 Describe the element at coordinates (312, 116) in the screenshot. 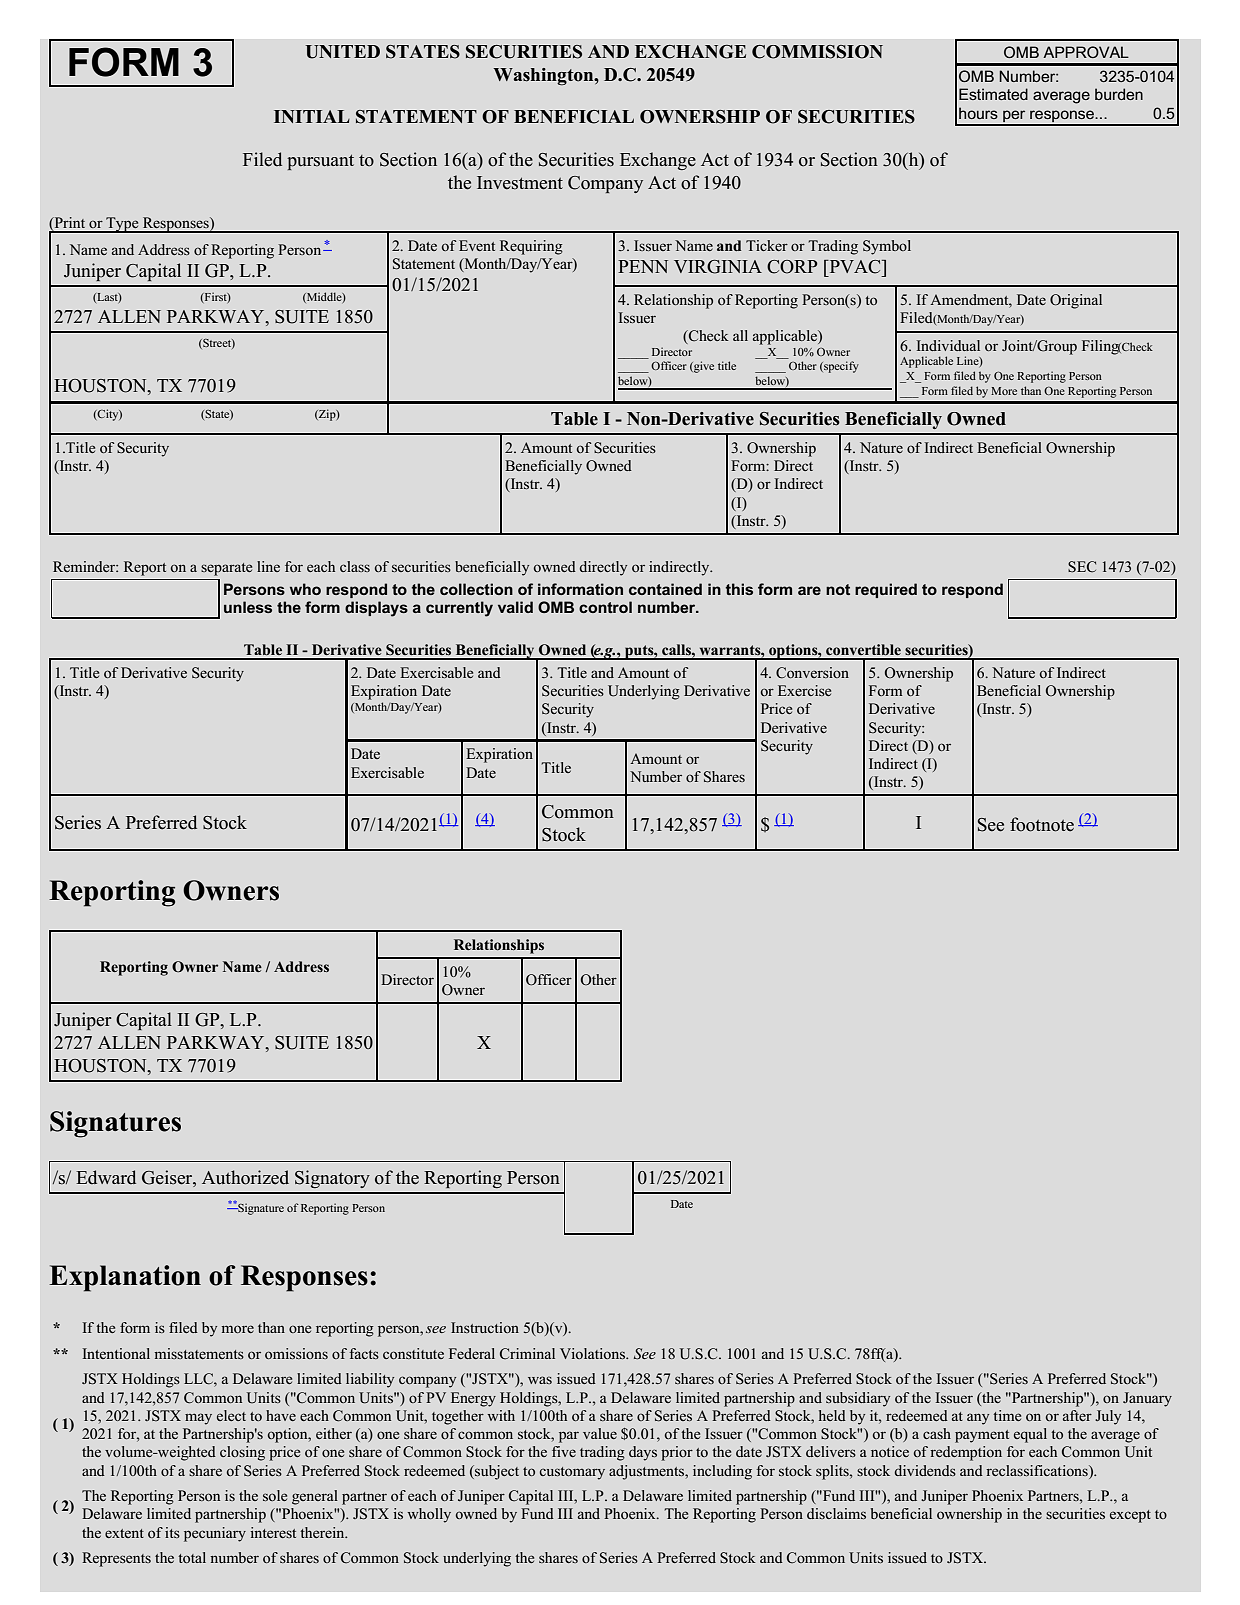

I see `INITIAL` at that location.
